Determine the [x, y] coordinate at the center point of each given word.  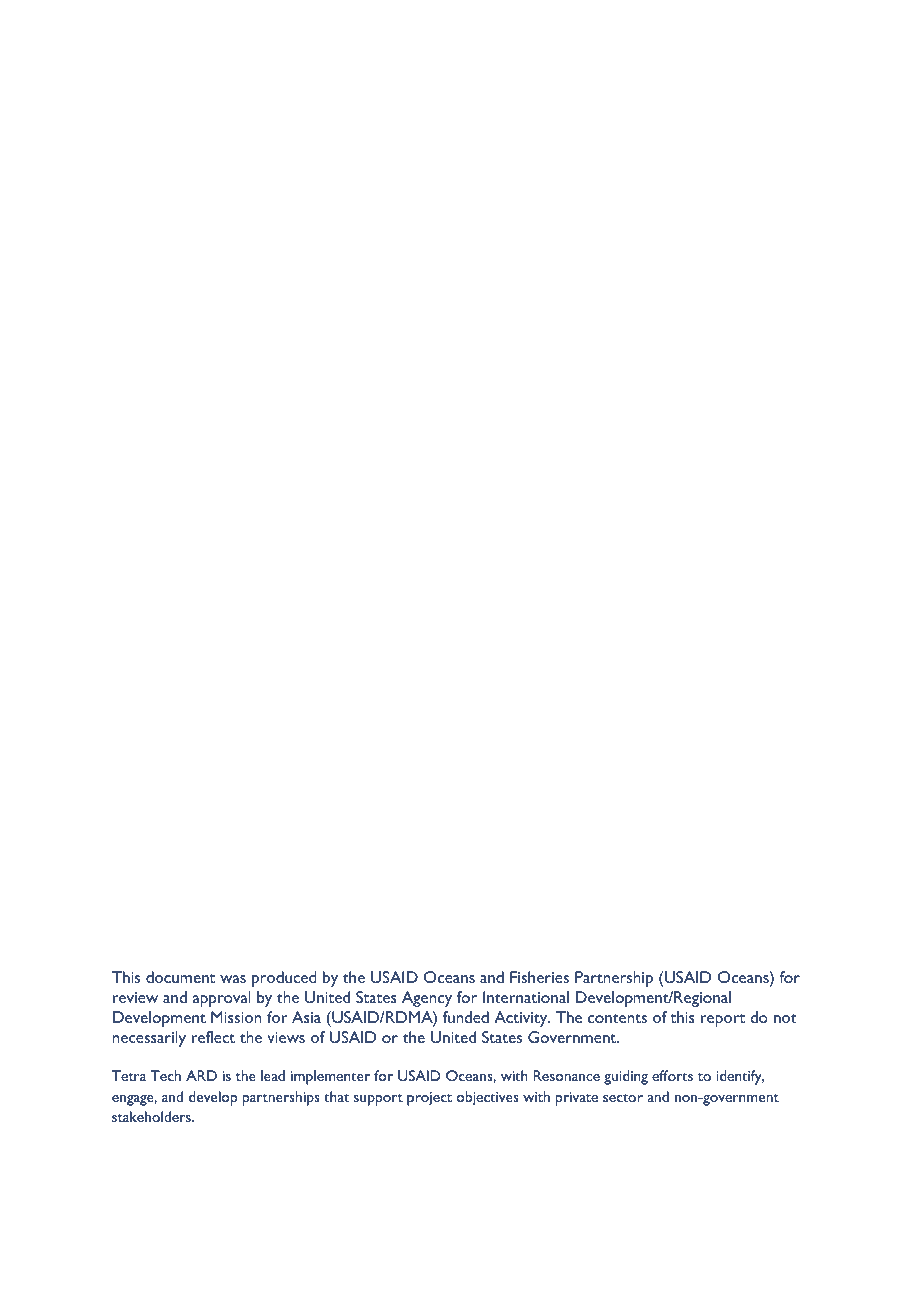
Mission [236, 1017]
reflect [213, 1037]
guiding [626, 1077]
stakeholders [152, 1116]
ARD [201, 1075]
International [526, 997]
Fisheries [539, 977]
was [233, 979]
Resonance [566, 1075]
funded [466, 1017]
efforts [672, 1075]
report [723, 1020]
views [286, 1037]
